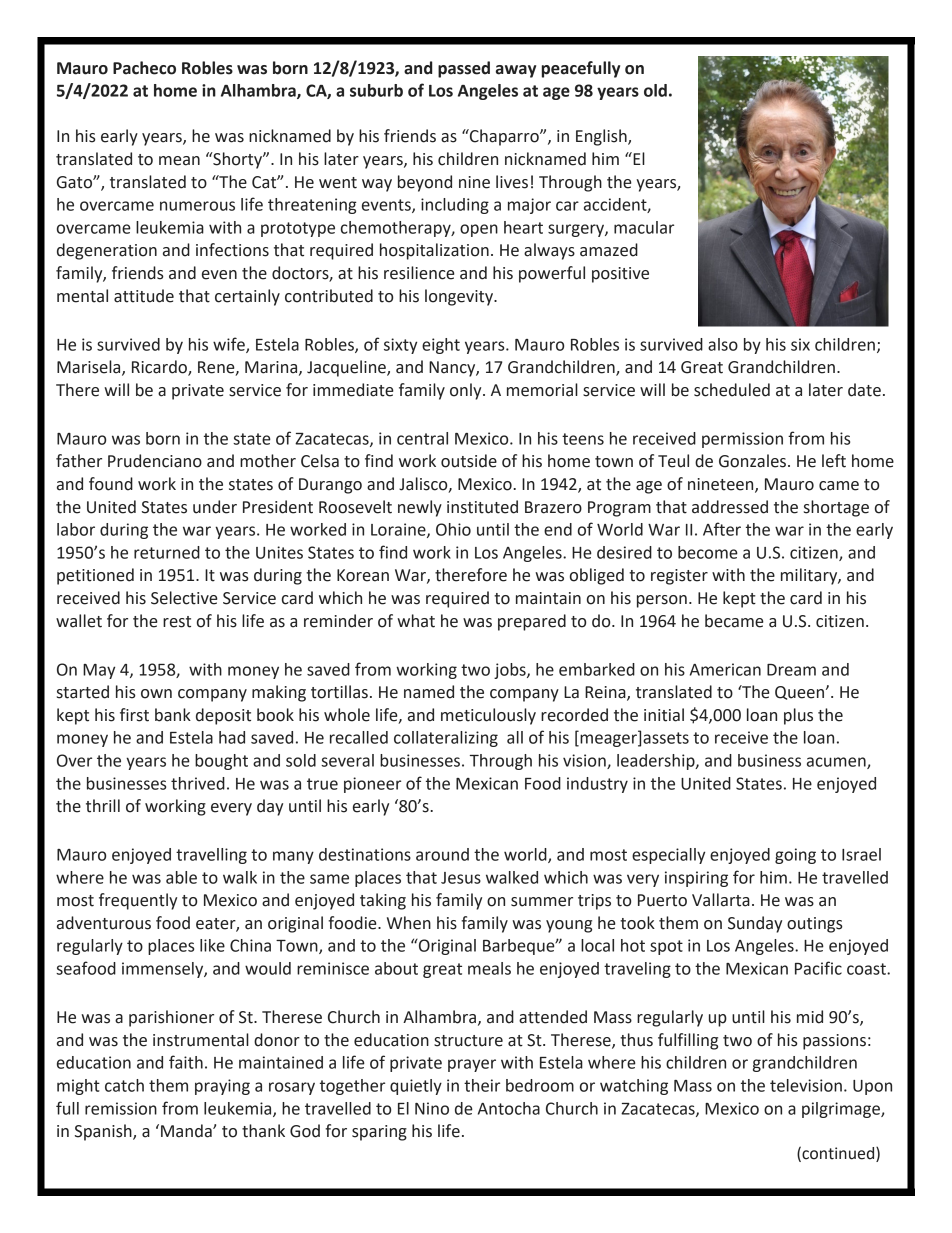 The height and width of the page is (1233, 952). I want to click on English, so click(602, 137).
